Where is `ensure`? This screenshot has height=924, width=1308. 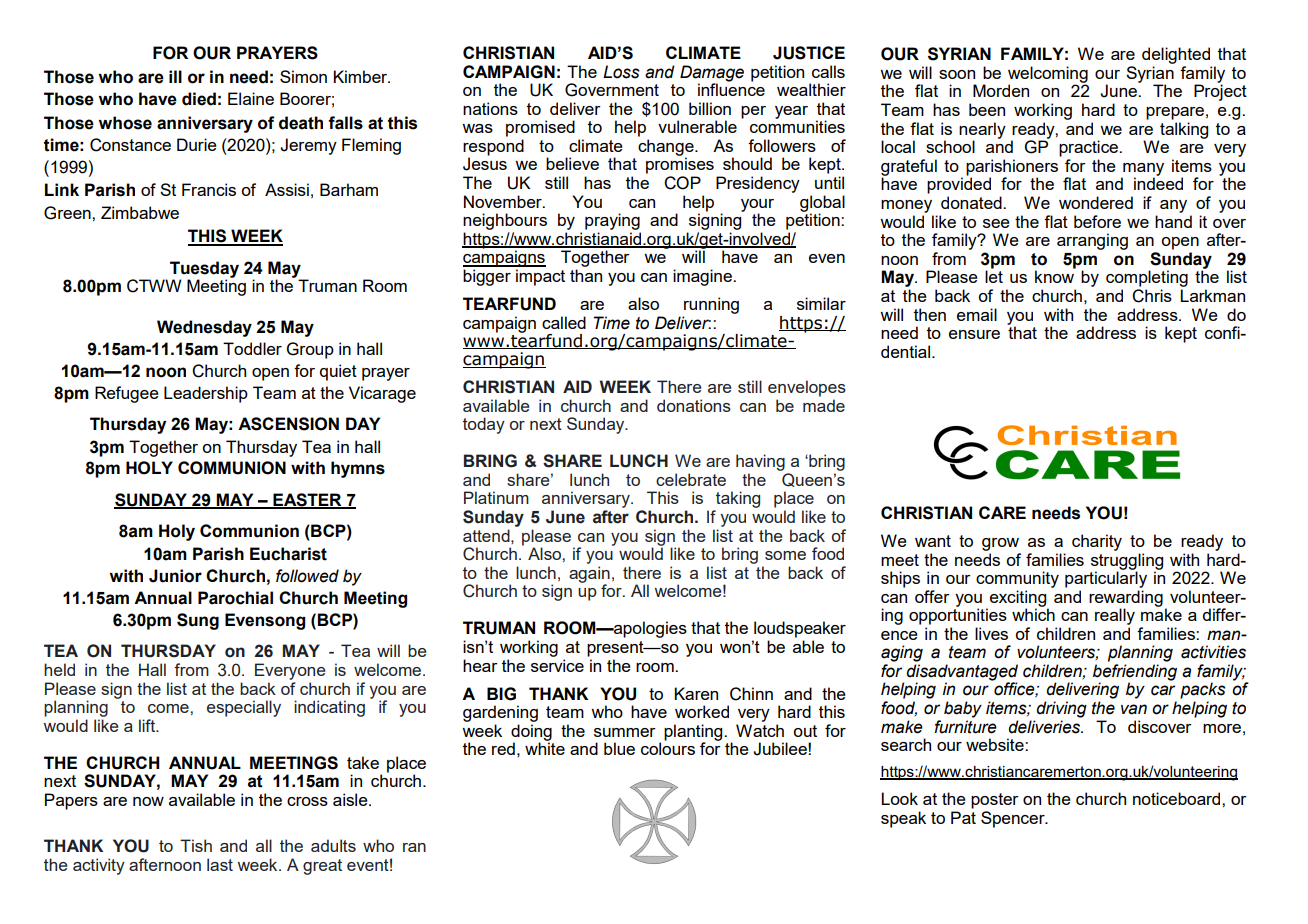 ensure is located at coordinates (974, 334).
